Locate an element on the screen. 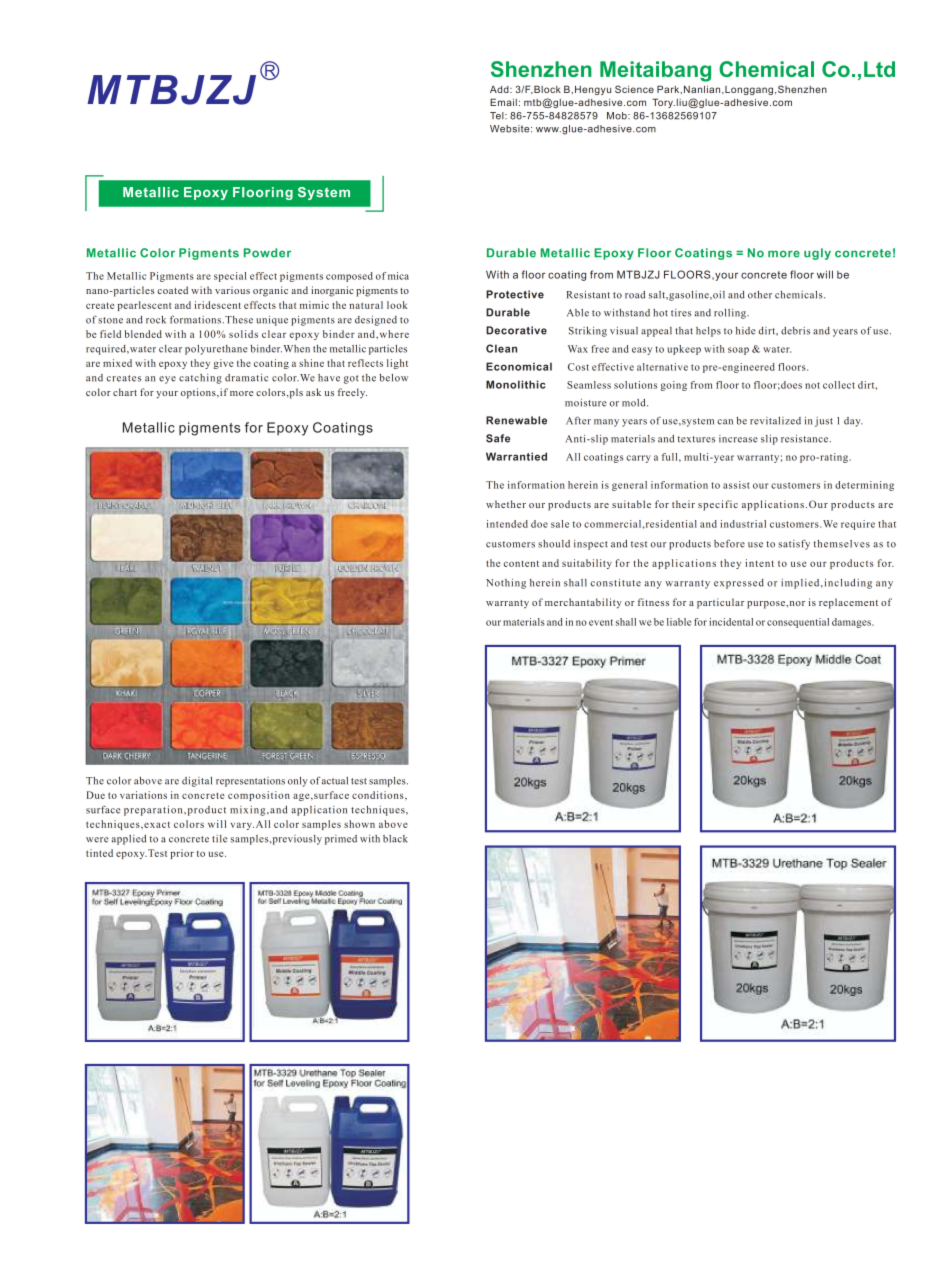 The width and height of the screenshot is (952, 1284). assist is located at coordinates (736, 485).
